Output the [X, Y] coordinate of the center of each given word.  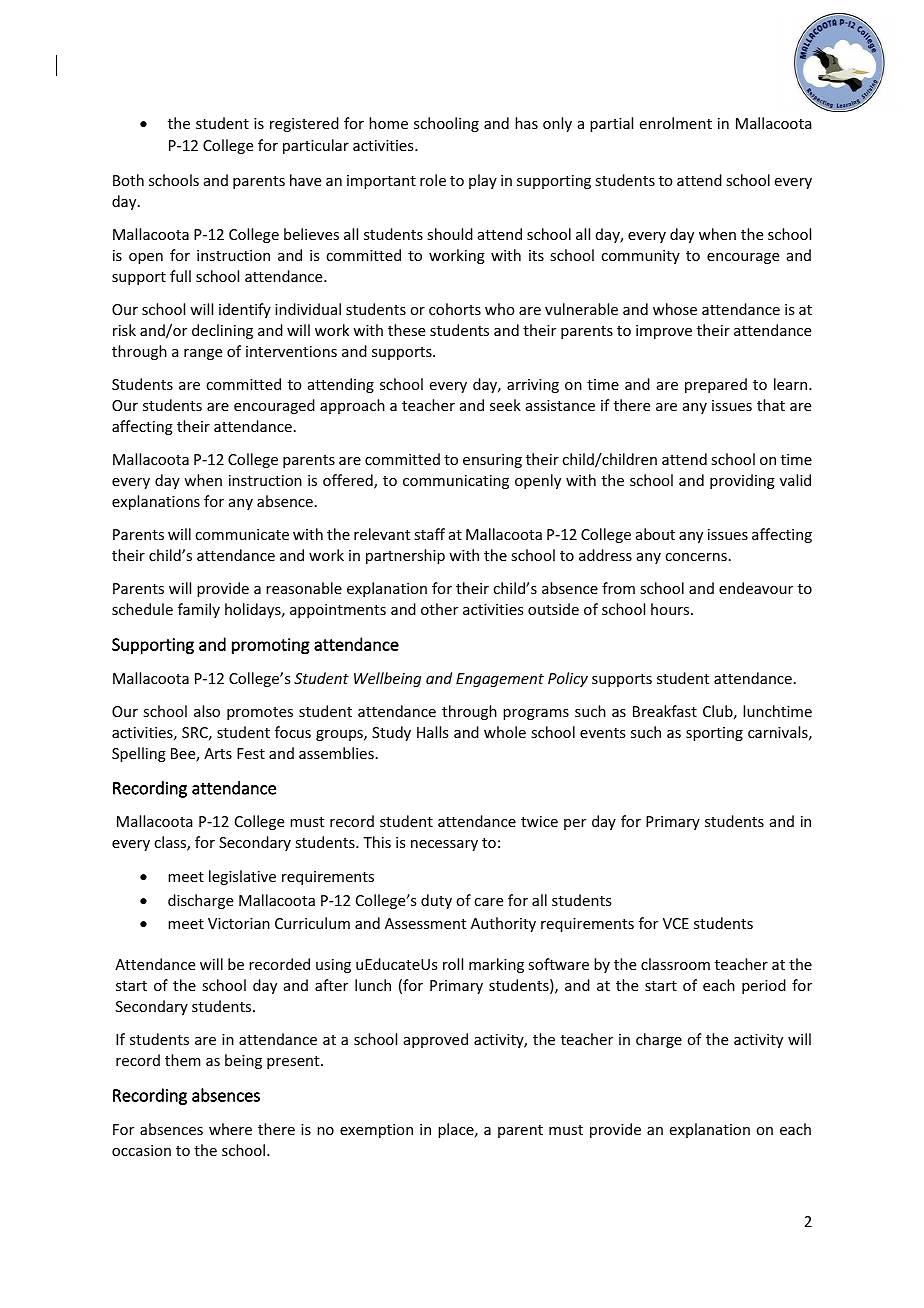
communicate [242, 534]
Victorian [239, 923]
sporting [714, 734]
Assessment [425, 923]
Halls [432, 732]
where [230, 1129]
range [203, 354]
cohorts [455, 309]
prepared [716, 385]
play [483, 181]
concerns [696, 557]
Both [128, 180]
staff [429, 534]
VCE [676, 923]
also [207, 711]
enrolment [676, 123]
